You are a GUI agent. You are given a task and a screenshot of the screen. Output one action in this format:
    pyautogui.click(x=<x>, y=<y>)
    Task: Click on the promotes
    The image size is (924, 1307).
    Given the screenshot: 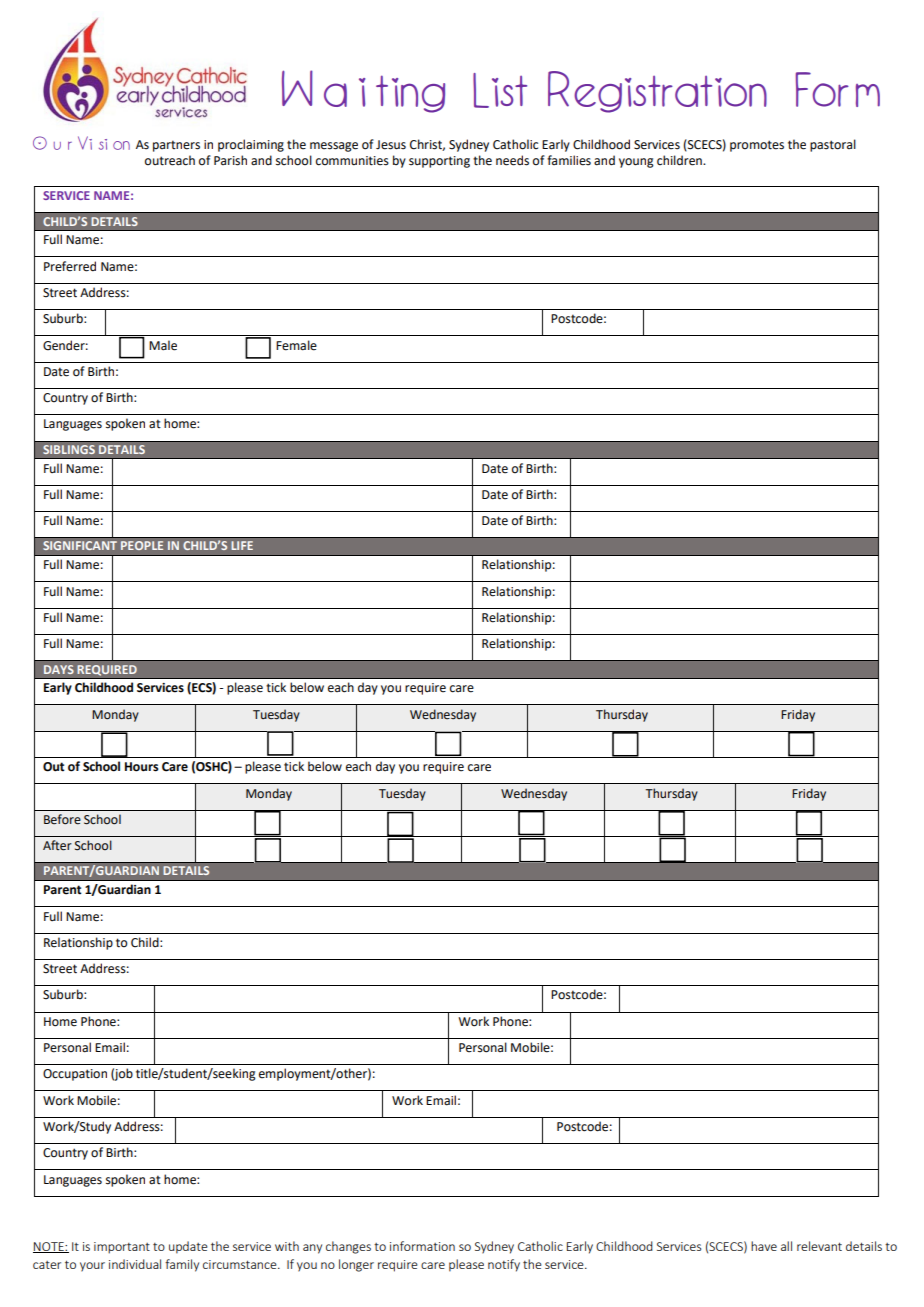 What is the action you would take?
    pyautogui.click(x=757, y=146)
